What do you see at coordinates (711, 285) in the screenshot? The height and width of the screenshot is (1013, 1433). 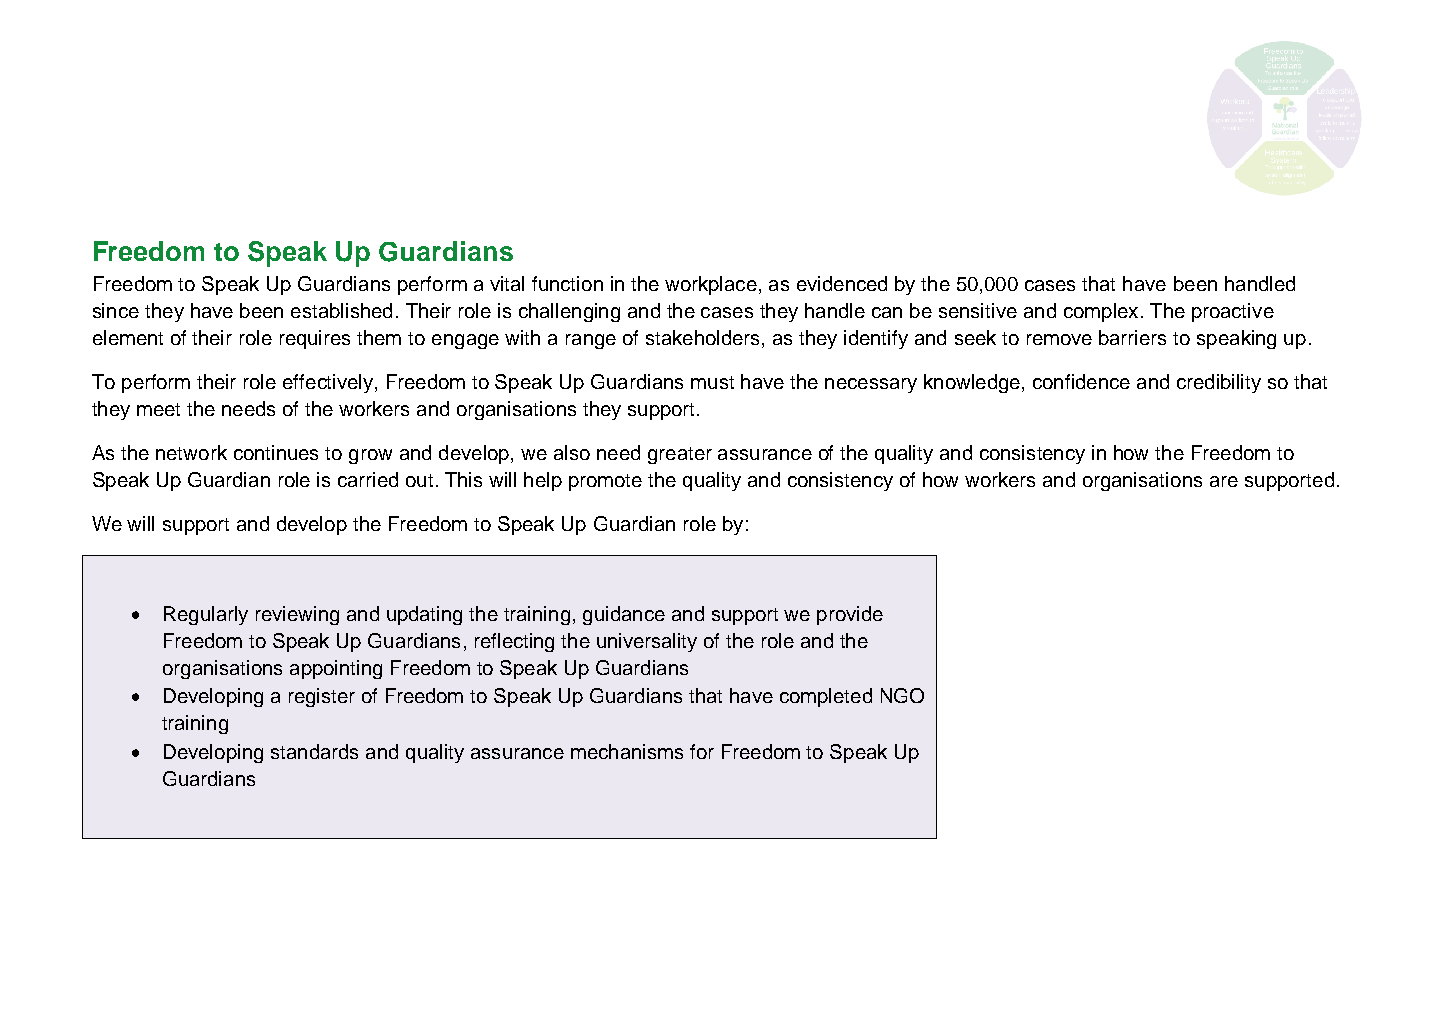 I see `workplace` at bounding box center [711, 285].
